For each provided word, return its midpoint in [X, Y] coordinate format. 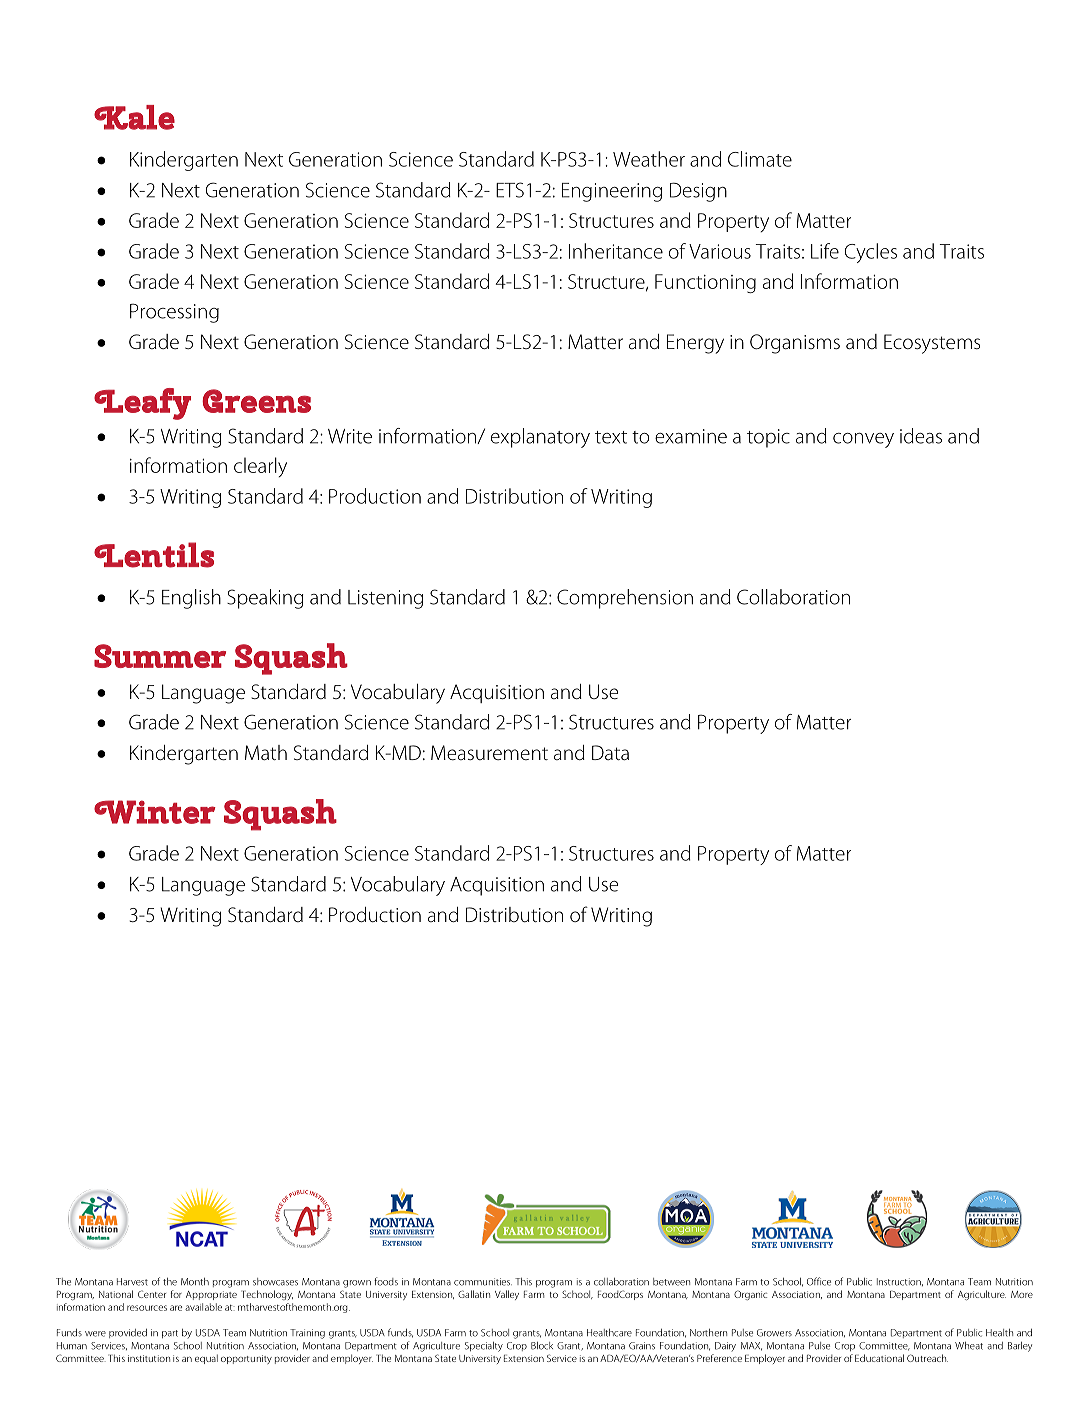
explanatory [540, 438]
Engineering [612, 192]
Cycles [871, 253]
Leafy [142, 404]
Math [266, 753]
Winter [155, 812]
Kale [134, 117]
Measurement [489, 753]
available [203, 1307]
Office [819, 1281]
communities [483, 1282]
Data [610, 753]
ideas [921, 436]
